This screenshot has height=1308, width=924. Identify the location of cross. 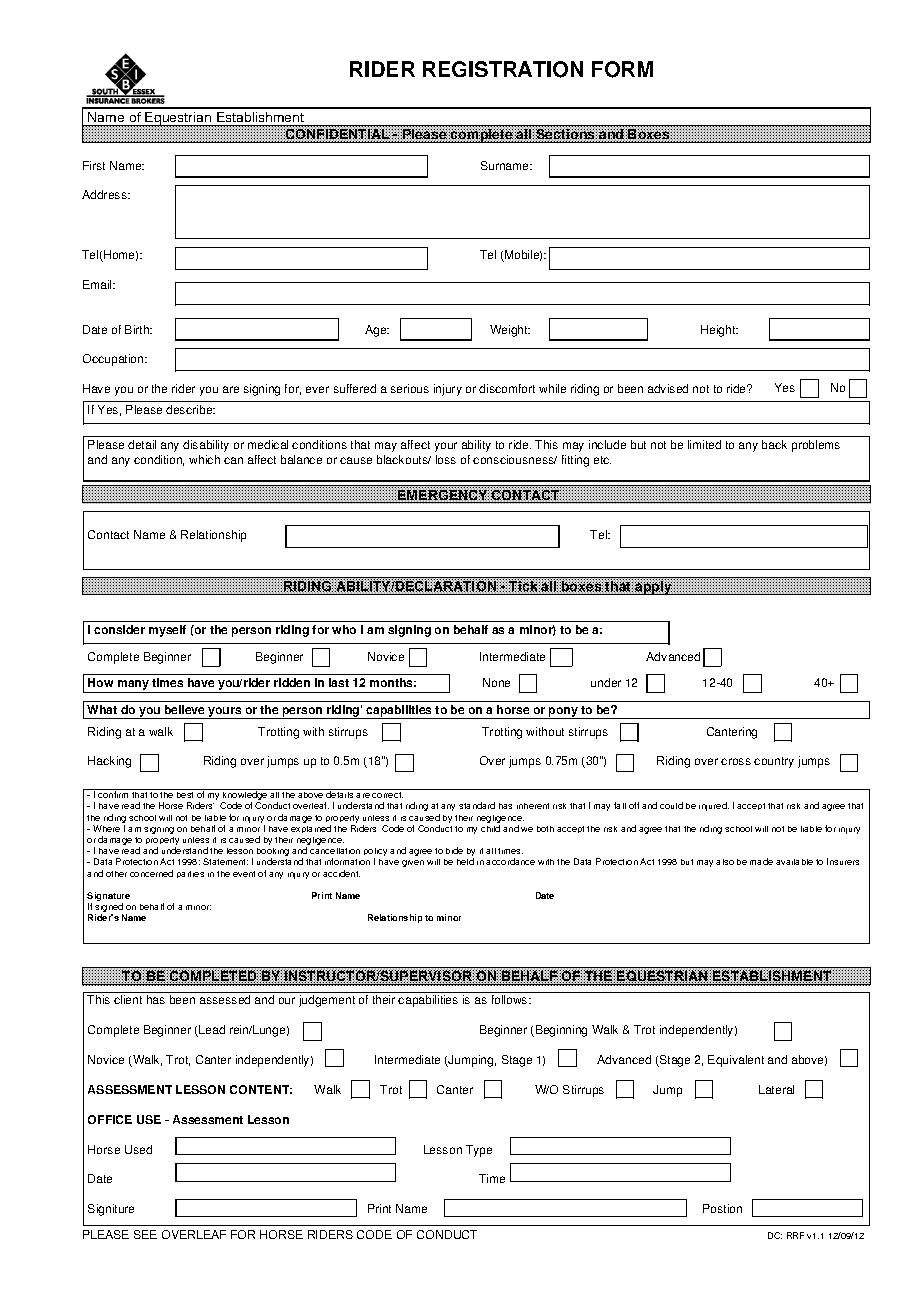
(736, 761).
